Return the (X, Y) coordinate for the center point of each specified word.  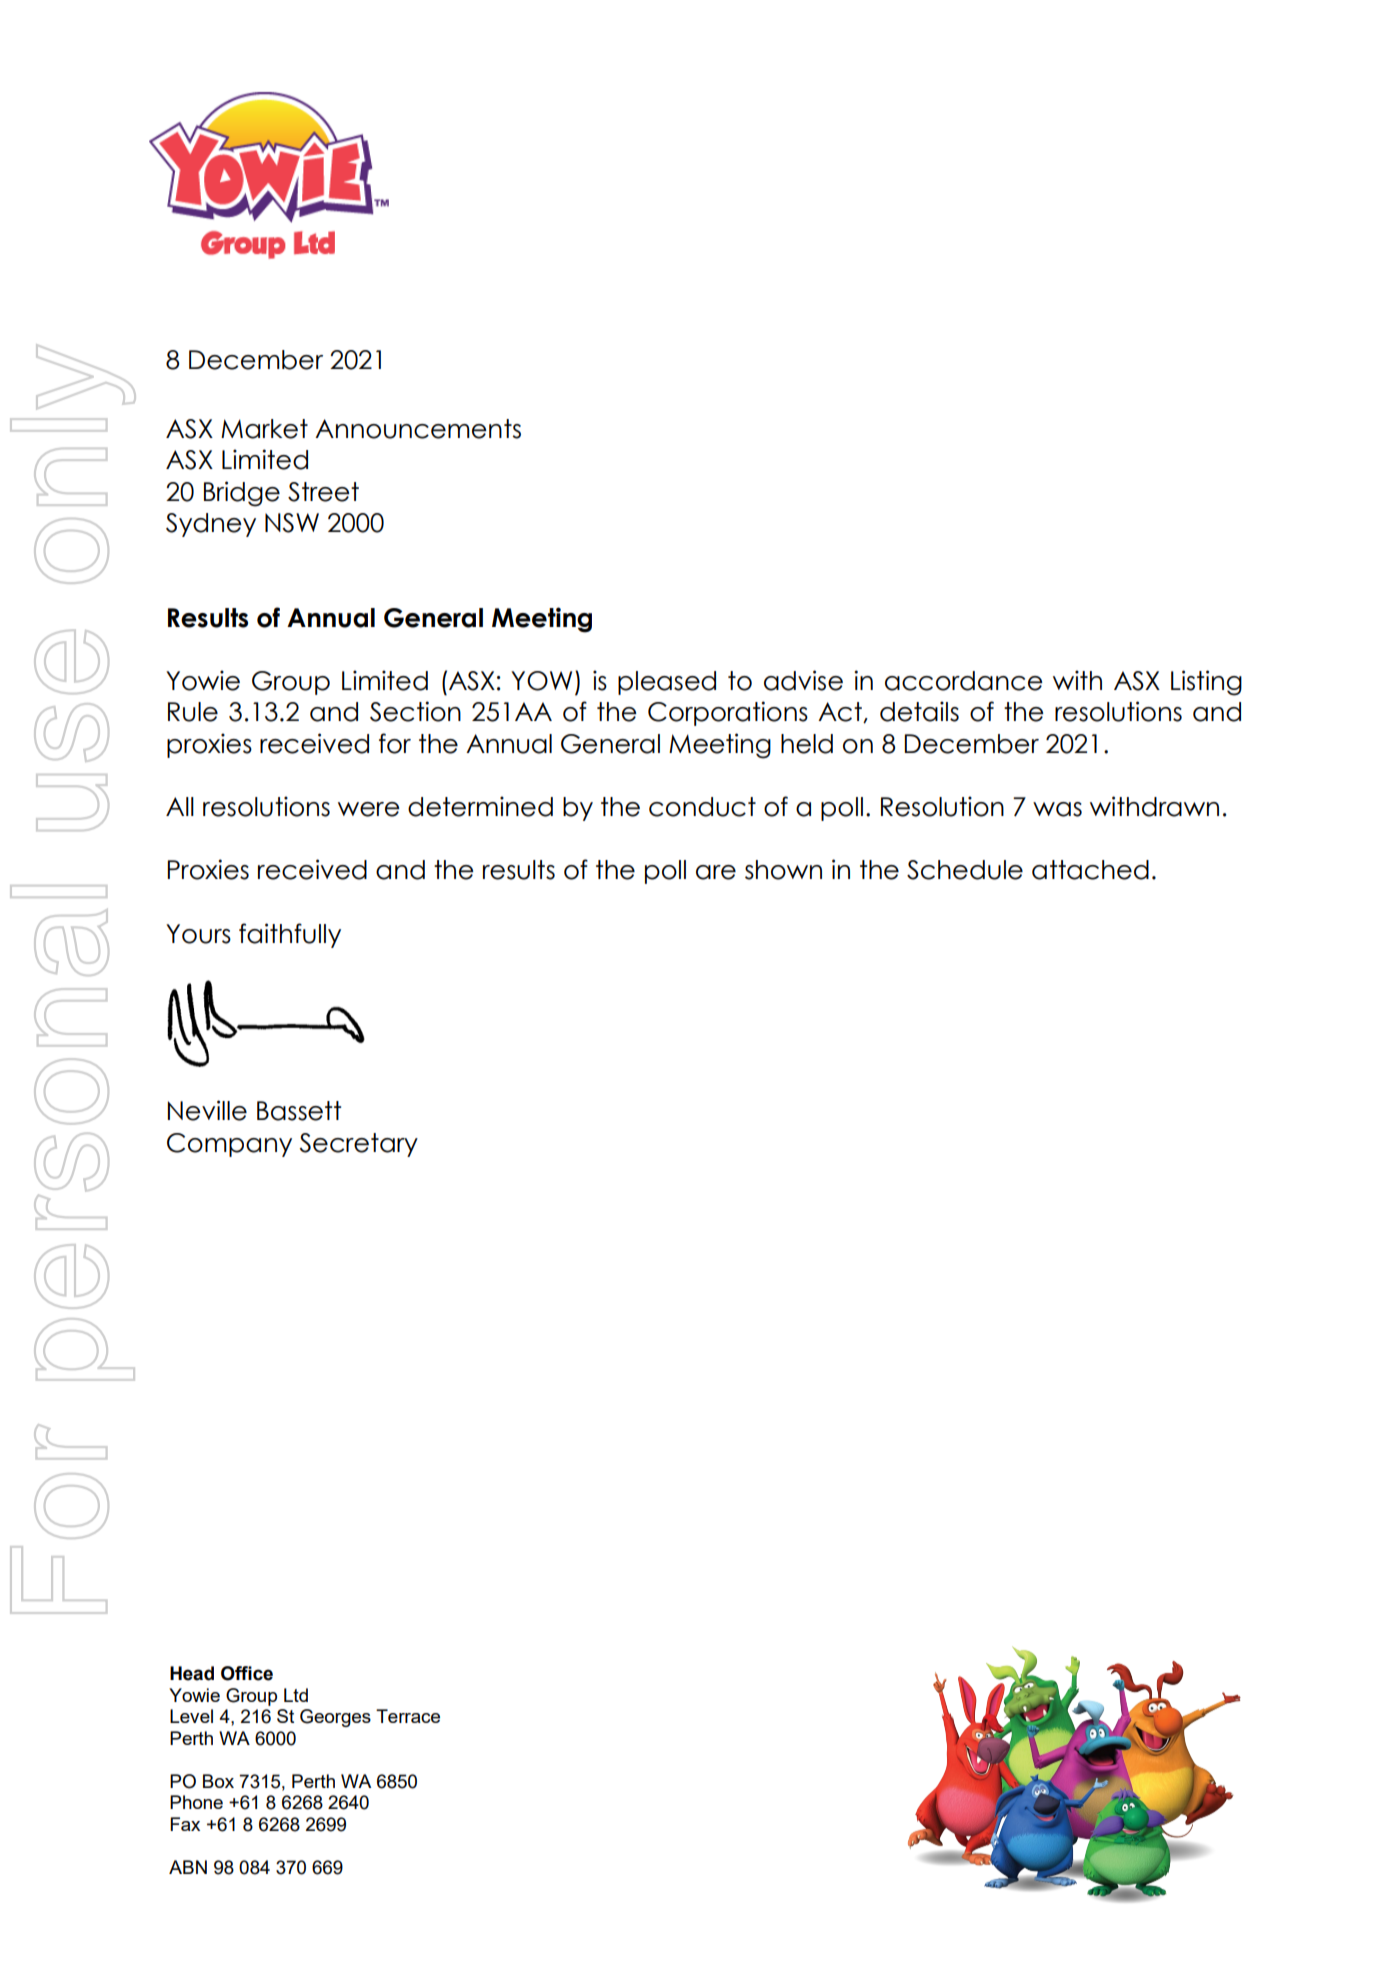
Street (323, 492)
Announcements (418, 429)
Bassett (299, 1111)
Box (218, 1781)
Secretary (358, 1145)
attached (1090, 870)
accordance (964, 681)
